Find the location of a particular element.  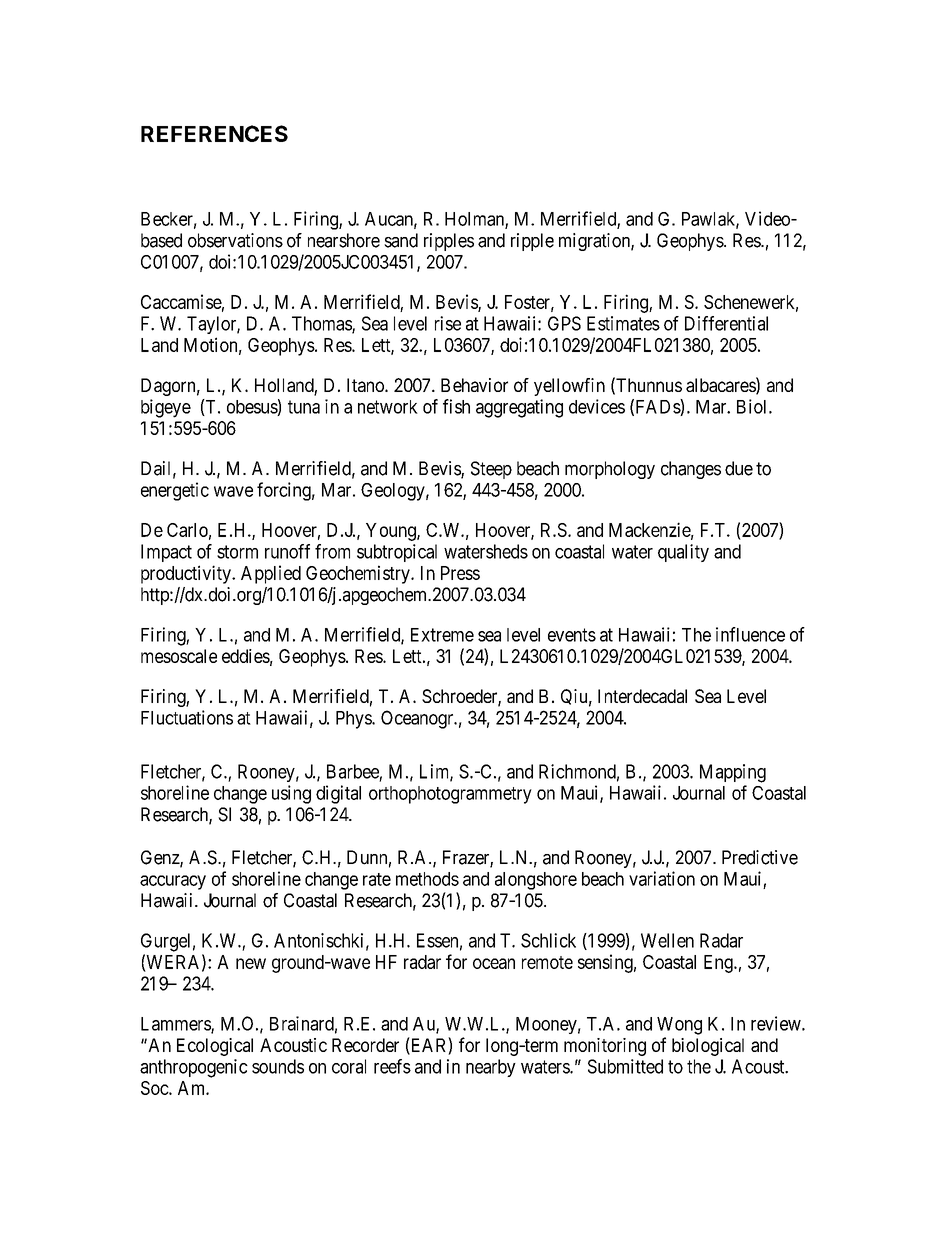

quality is located at coordinates (683, 553).
